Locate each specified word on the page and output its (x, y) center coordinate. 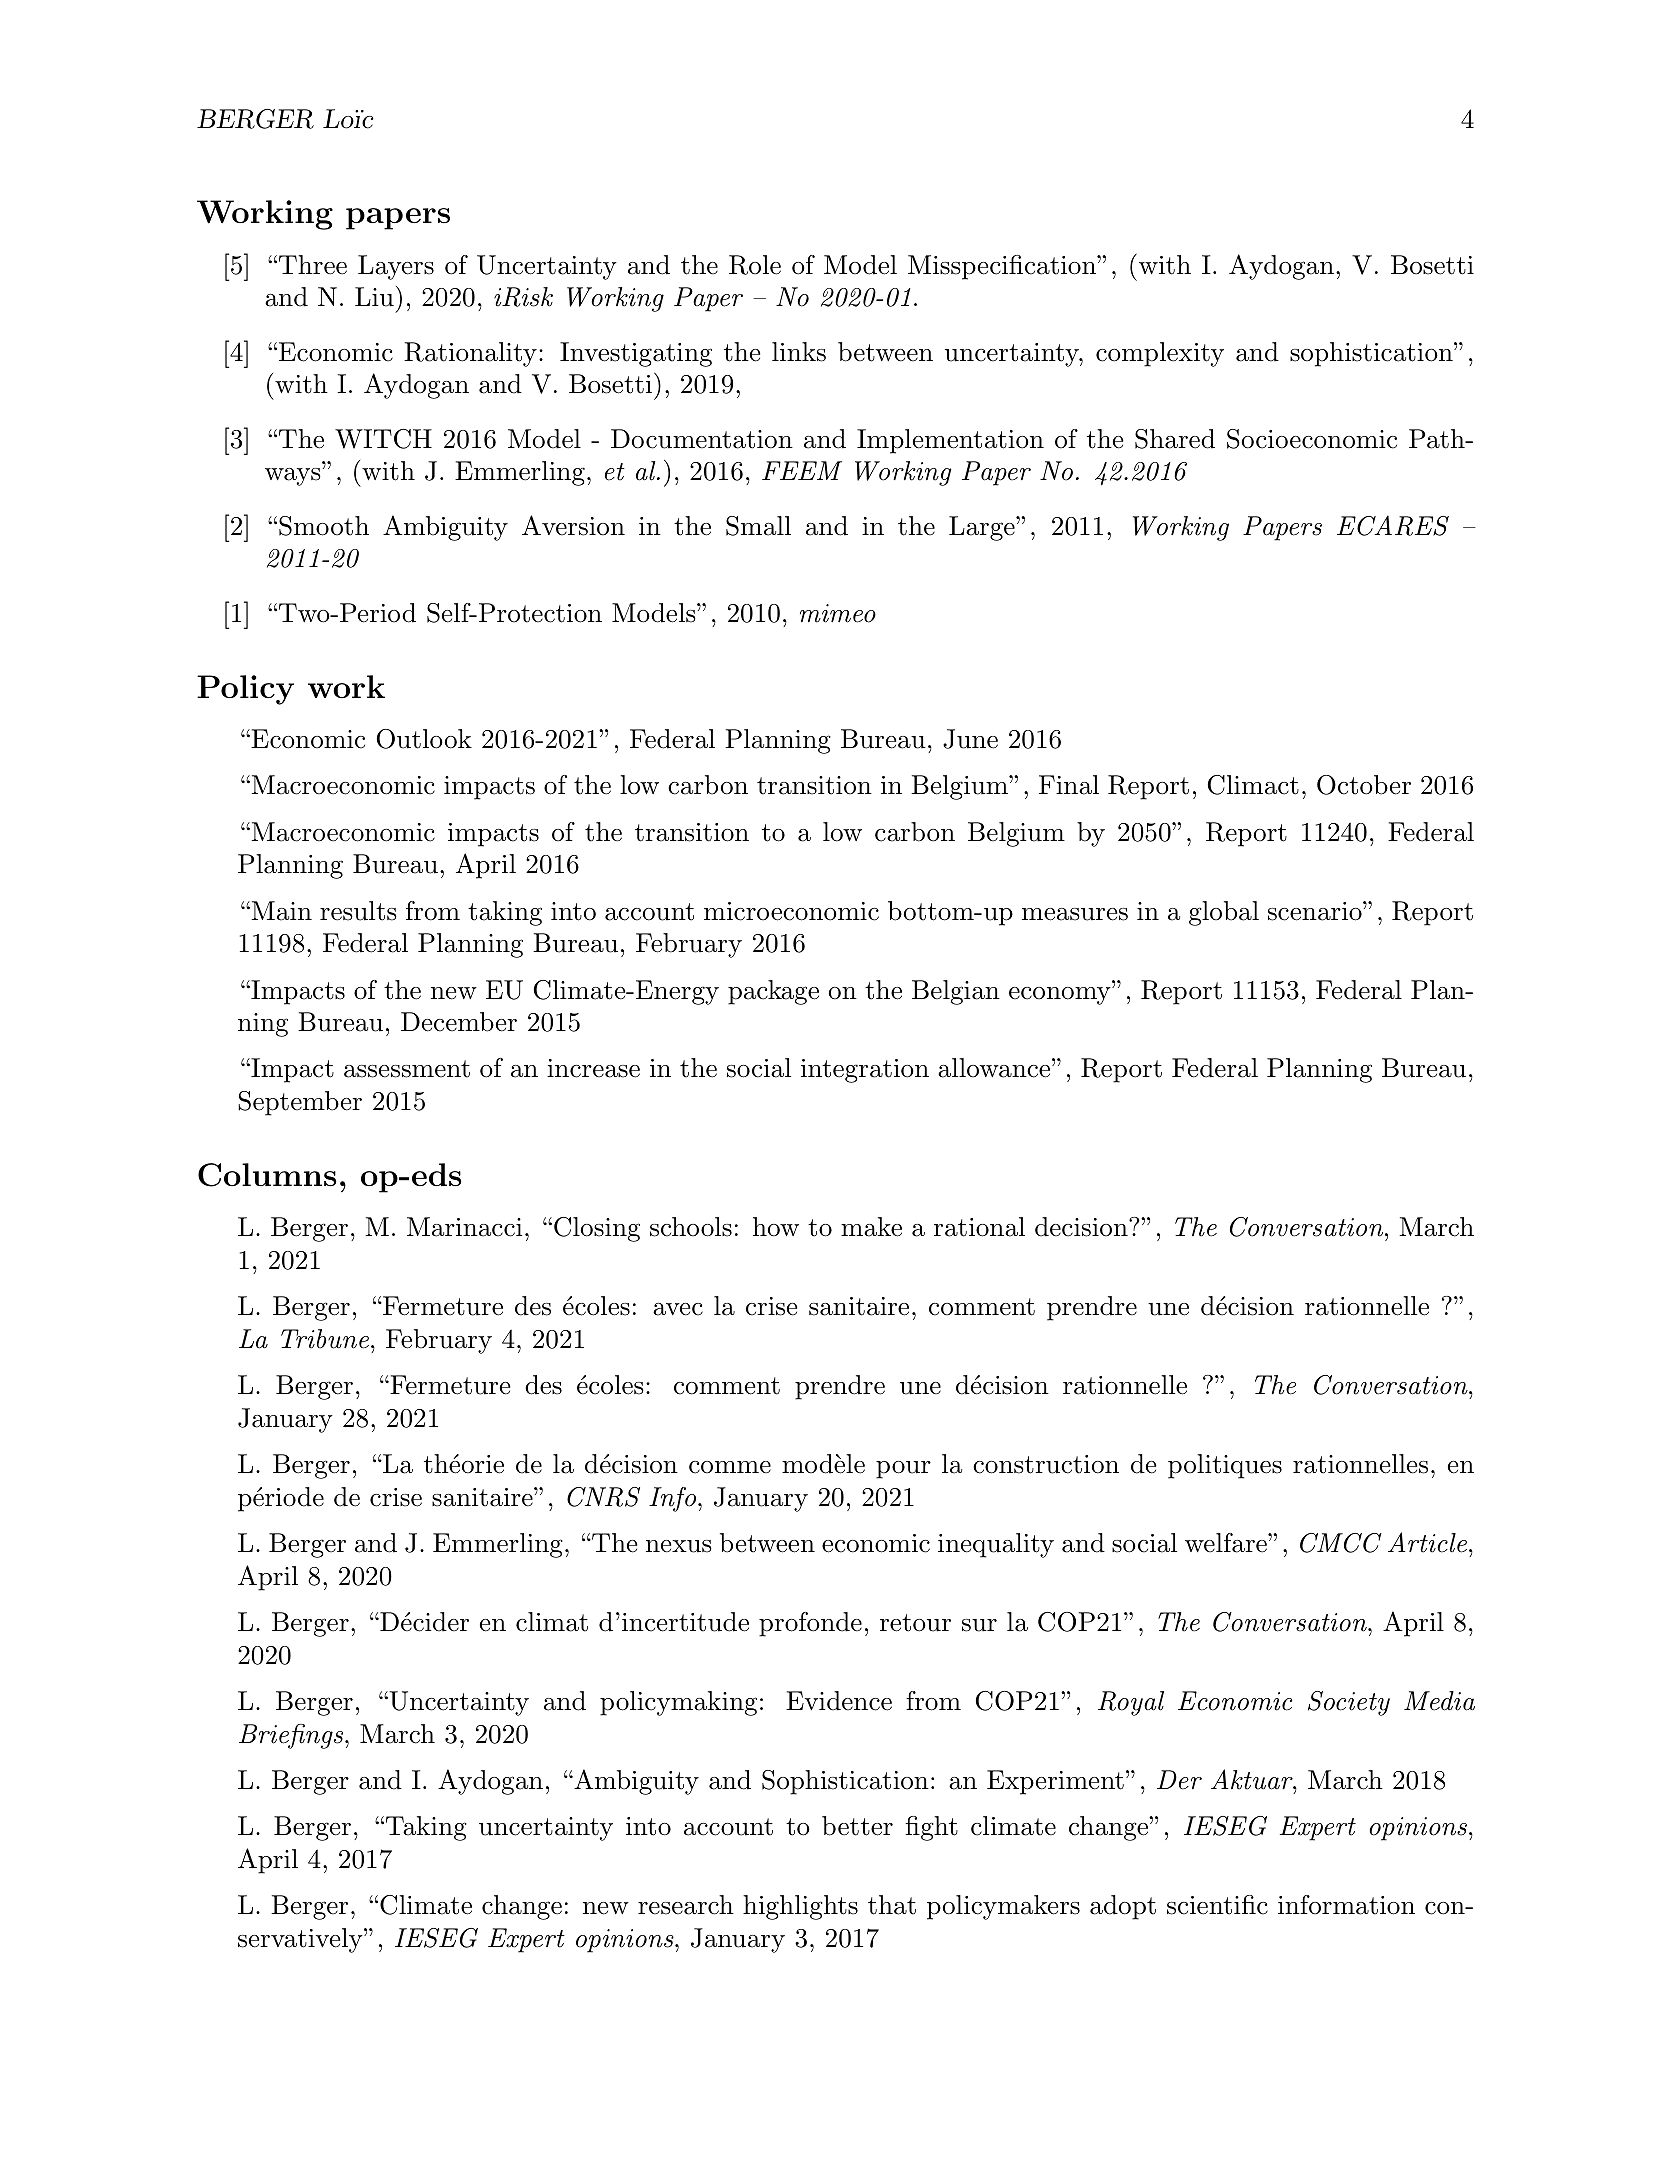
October (1364, 785)
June (970, 739)
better (857, 1826)
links (799, 352)
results (358, 911)
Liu (374, 297)
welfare (1226, 1543)
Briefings (292, 1736)
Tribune (325, 1339)
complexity (1160, 354)
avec (678, 1309)
